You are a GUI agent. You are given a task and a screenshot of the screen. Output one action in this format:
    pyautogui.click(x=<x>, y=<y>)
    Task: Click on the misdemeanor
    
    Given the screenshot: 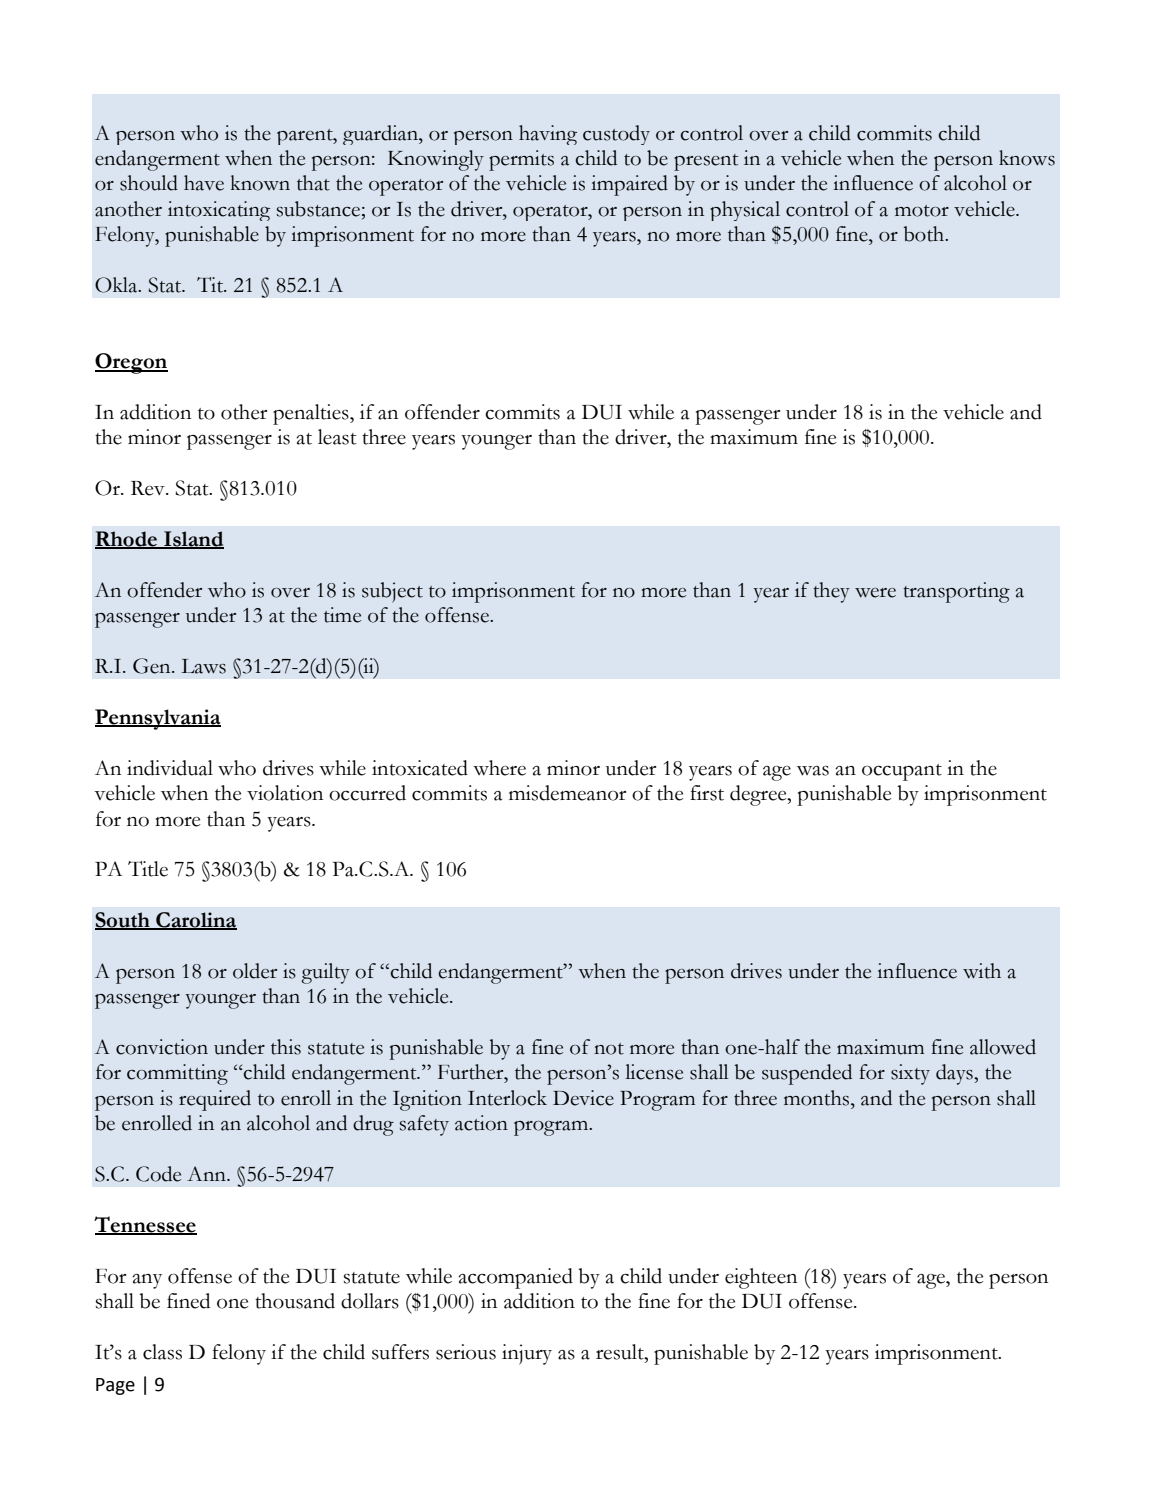 What is the action you would take?
    pyautogui.click(x=567, y=793)
